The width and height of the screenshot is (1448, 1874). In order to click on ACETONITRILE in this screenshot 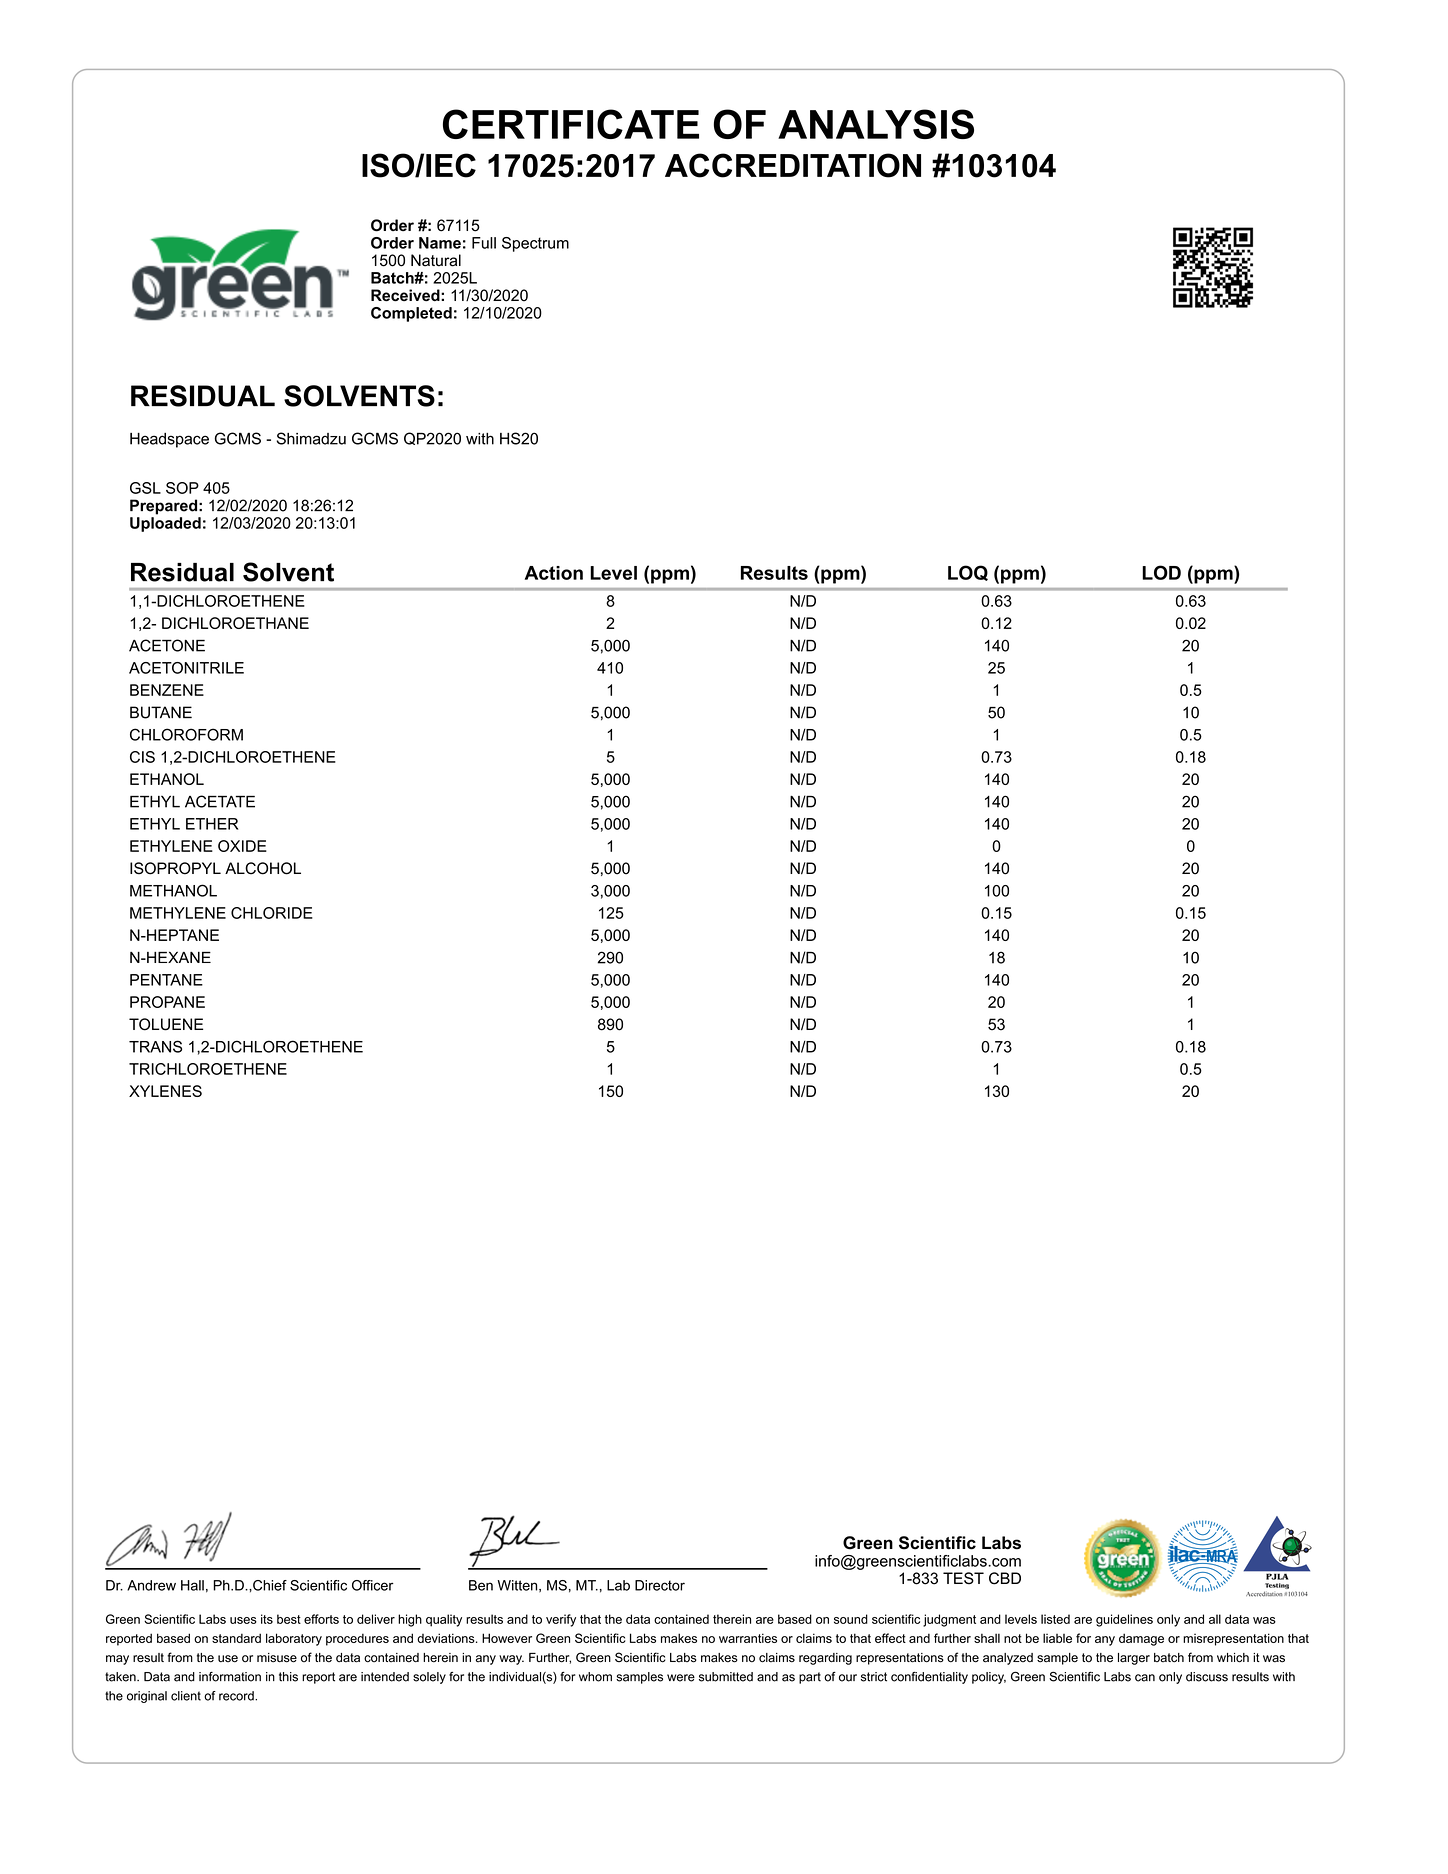, I will do `click(186, 668)`.
